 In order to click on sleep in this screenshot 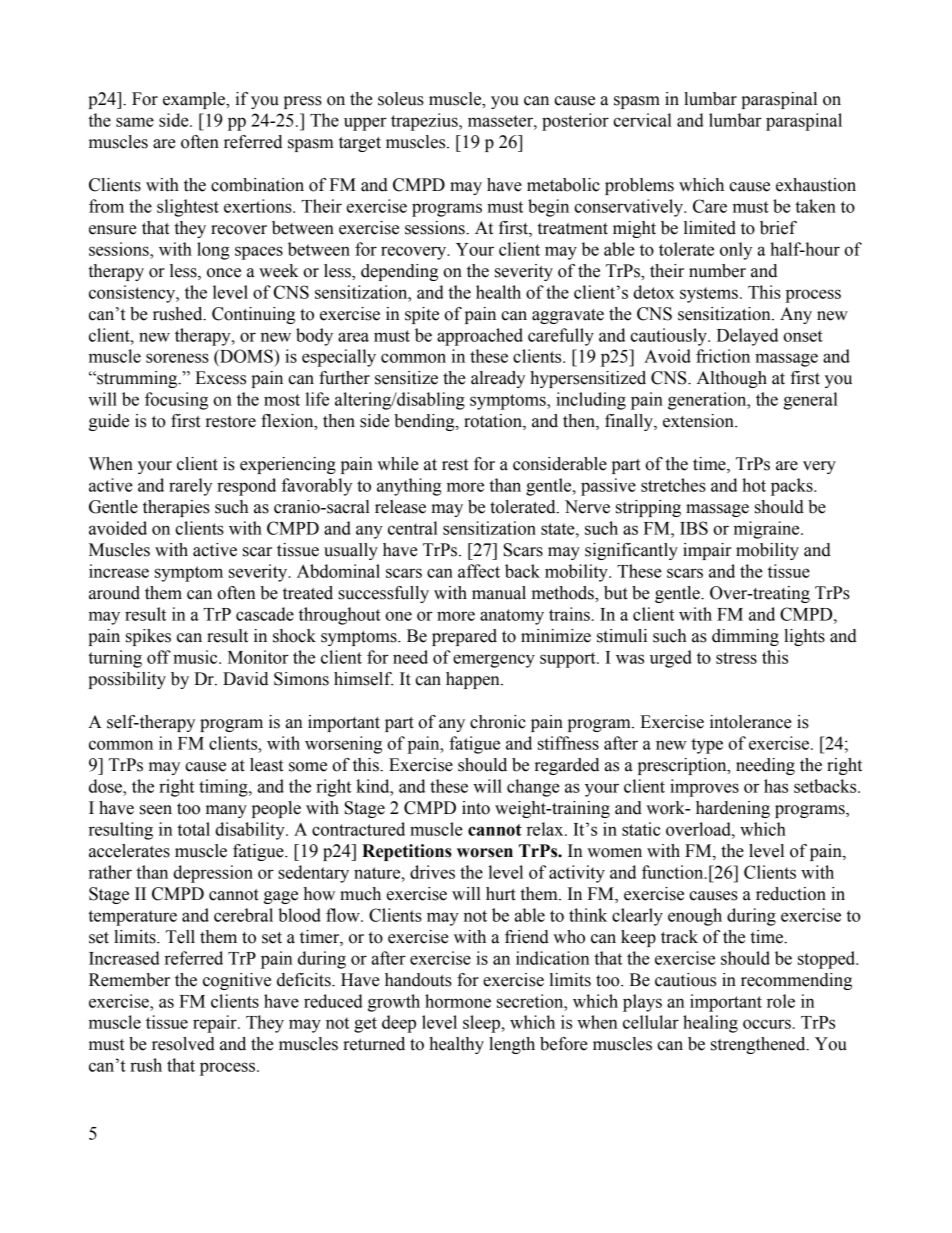, I will do `click(483, 1024)`.
